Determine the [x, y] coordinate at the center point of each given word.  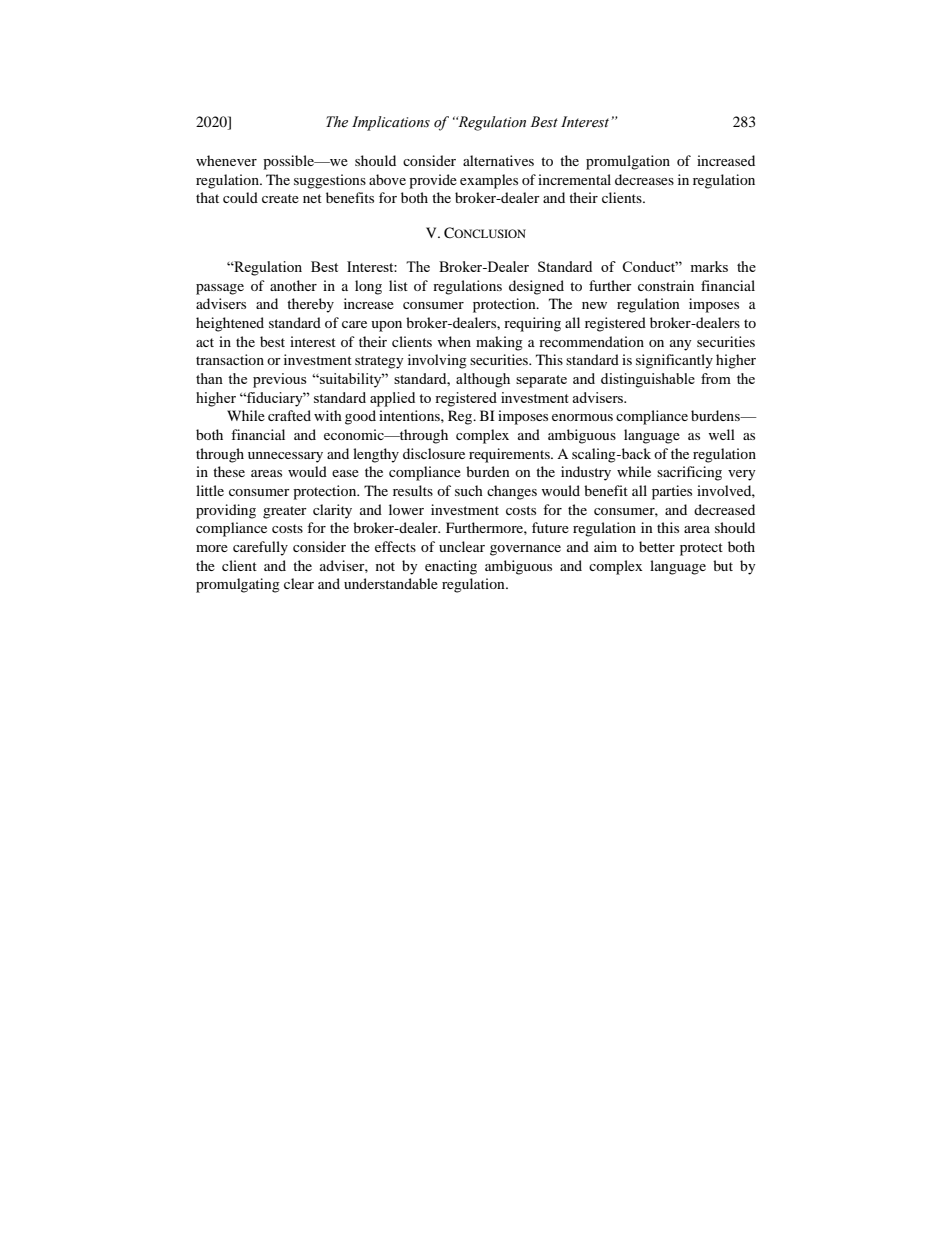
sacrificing [689, 473]
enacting [451, 567]
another [293, 285]
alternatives [498, 160]
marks [709, 266]
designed [536, 287]
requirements [510, 455]
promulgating [238, 585]
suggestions [330, 181]
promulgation [628, 162]
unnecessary [285, 457]
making [499, 343]
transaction [230, 359]
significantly [674, 361]
